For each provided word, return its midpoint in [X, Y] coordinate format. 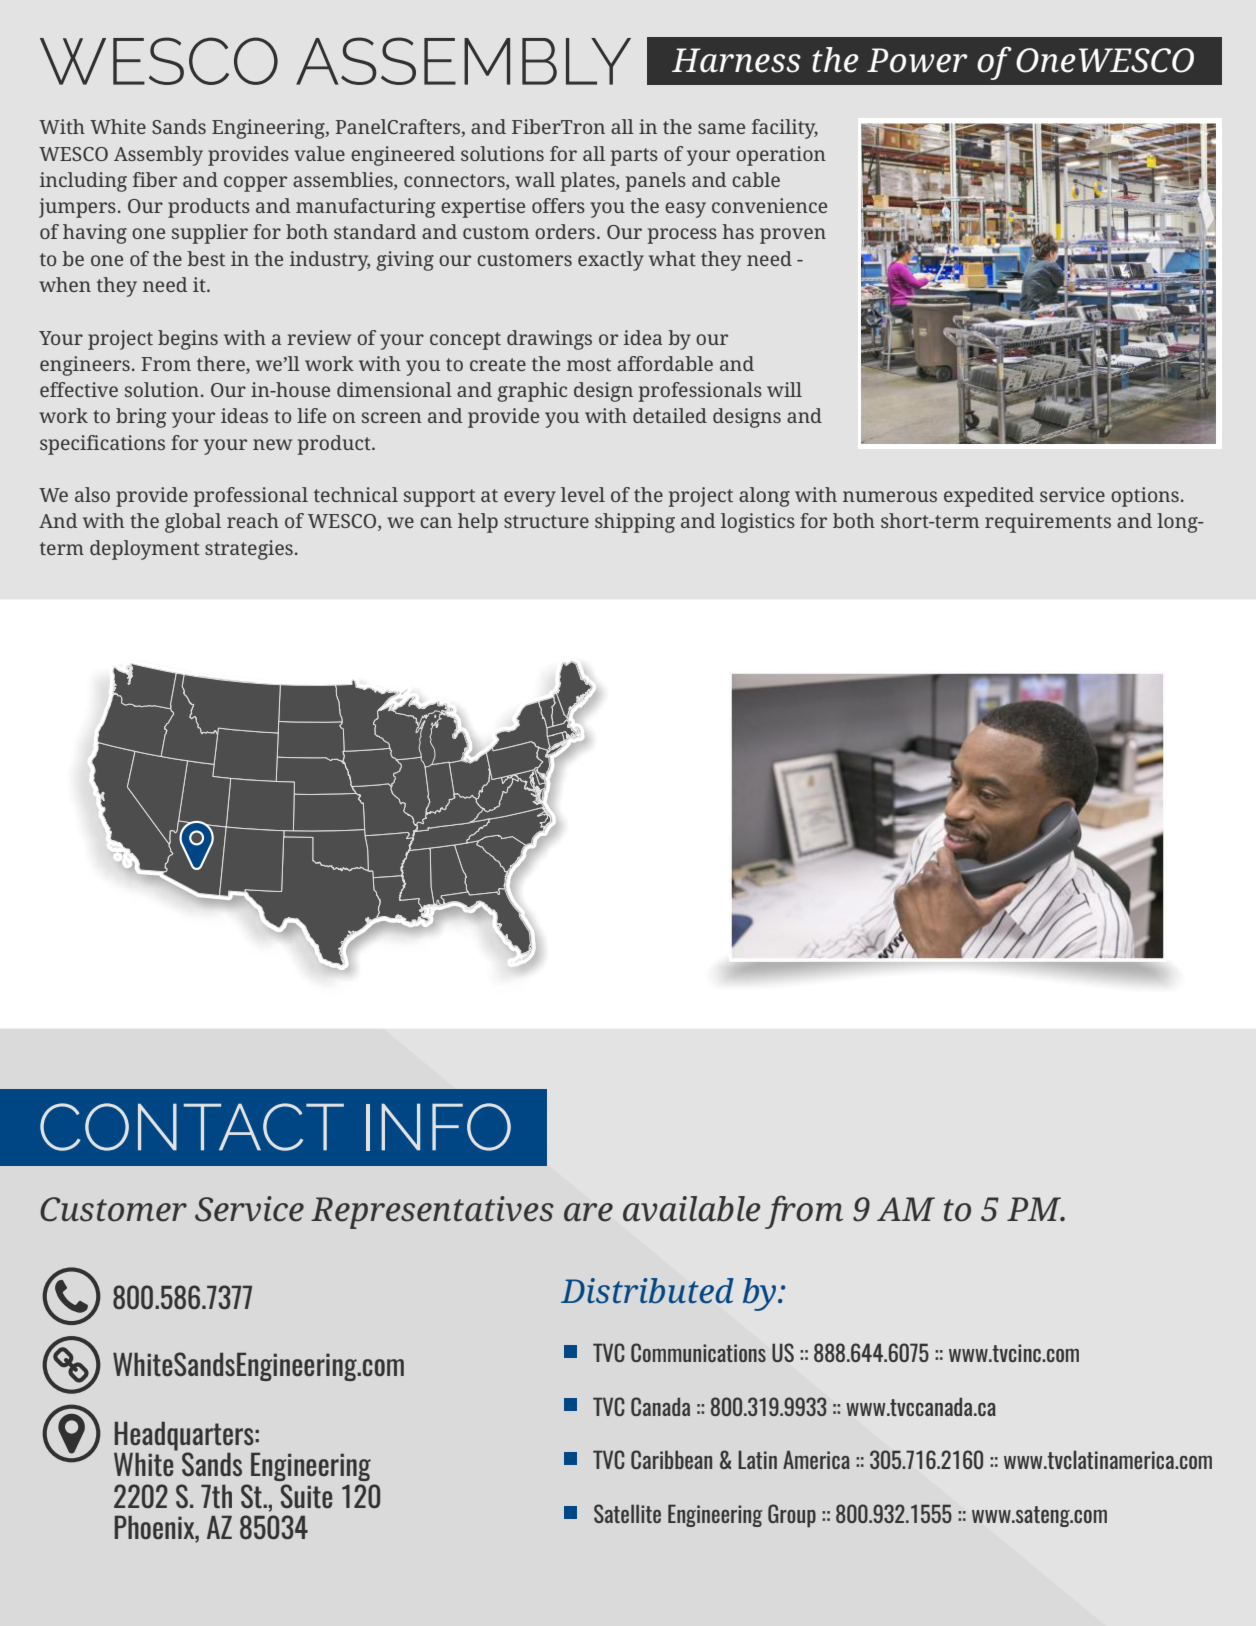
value [319, 153]
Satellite [627, 1513]
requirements [1048, 523]
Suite [306, 1496]
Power [917, 60]
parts [634, 157]
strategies [249, 550]
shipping [635, 523]
